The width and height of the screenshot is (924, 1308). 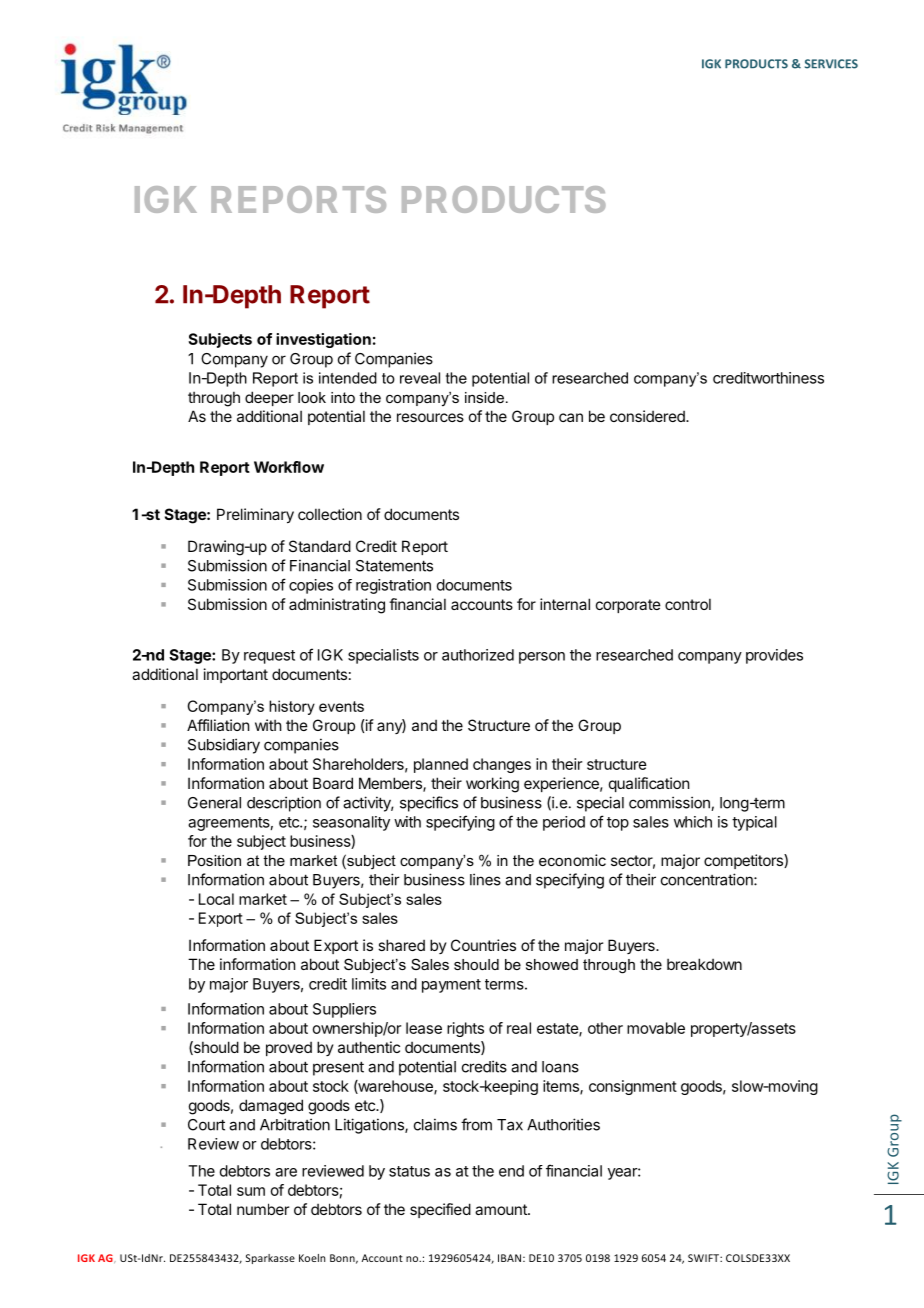 What do you see at coordinates (492, 785) in the screenshot?
I see `working` at bounding box center [492, 785].
